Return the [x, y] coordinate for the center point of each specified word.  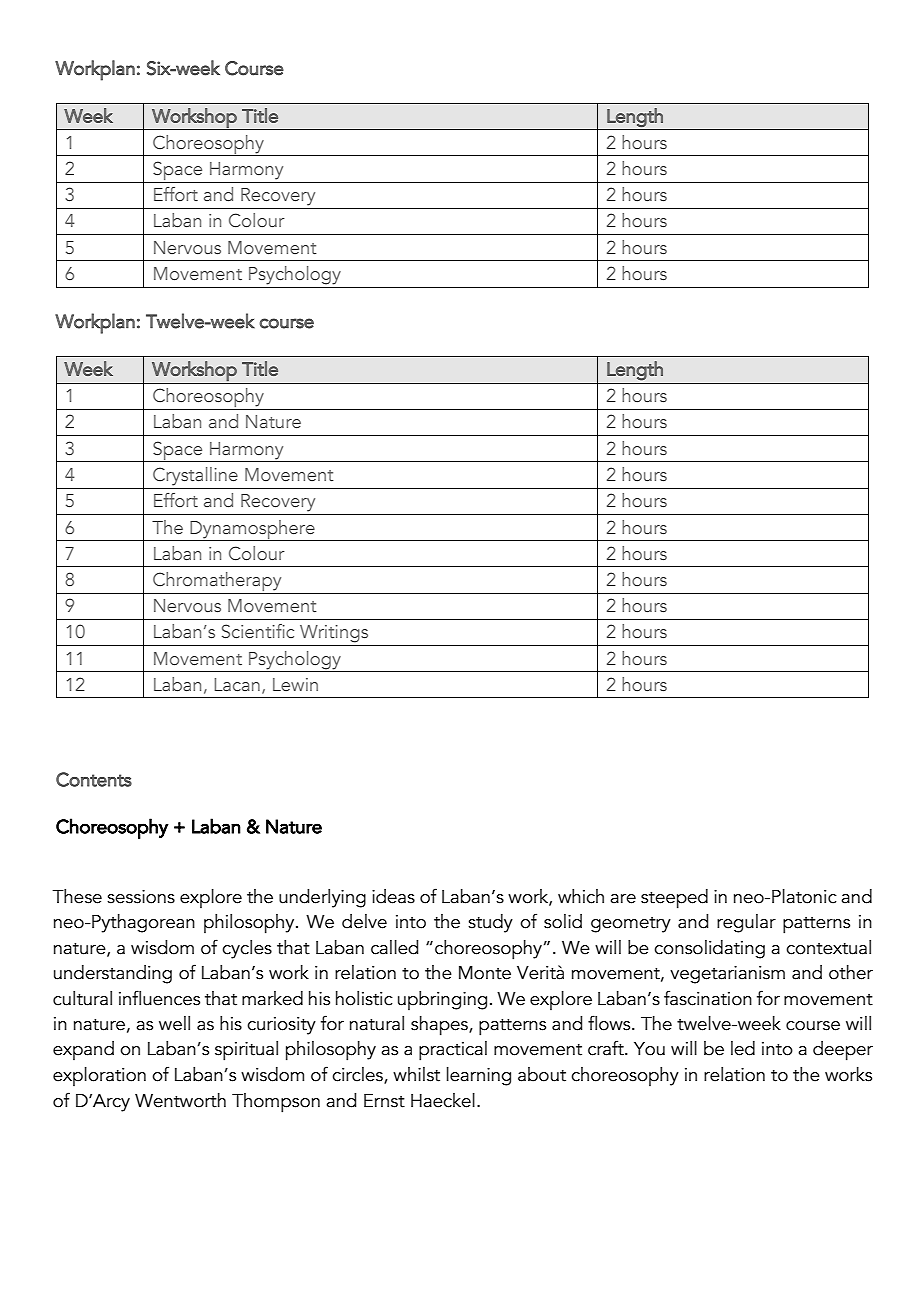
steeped [674, 899]
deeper [843, 1051]
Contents [94, 779]
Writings [334, 634]
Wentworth [180, 1100]
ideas [393, 896]
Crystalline [195, 476]
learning [479, 1076]
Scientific [258, 631]
